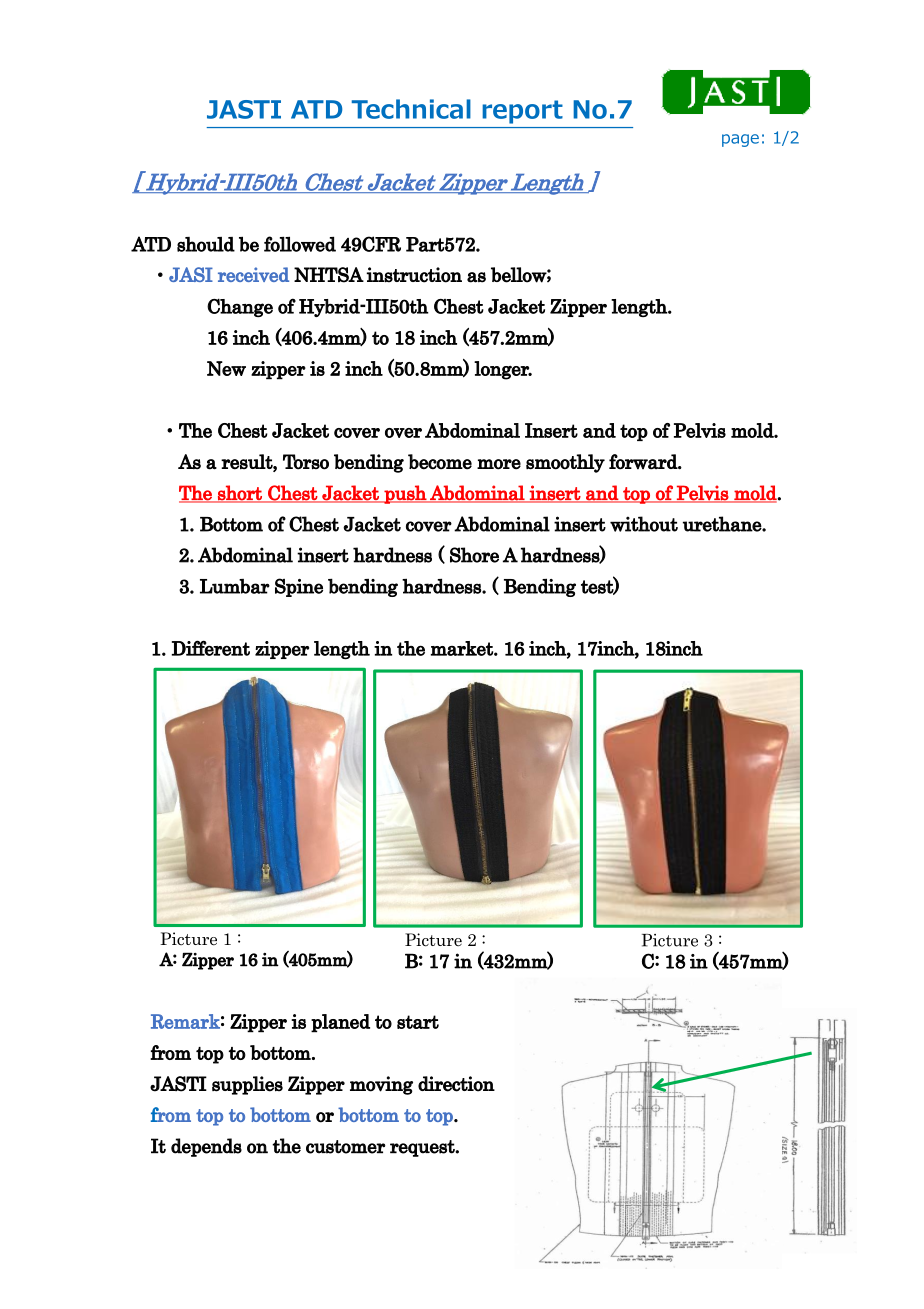 The image size is (924, 1309). I want to click on Spine, so click(299, 587).
